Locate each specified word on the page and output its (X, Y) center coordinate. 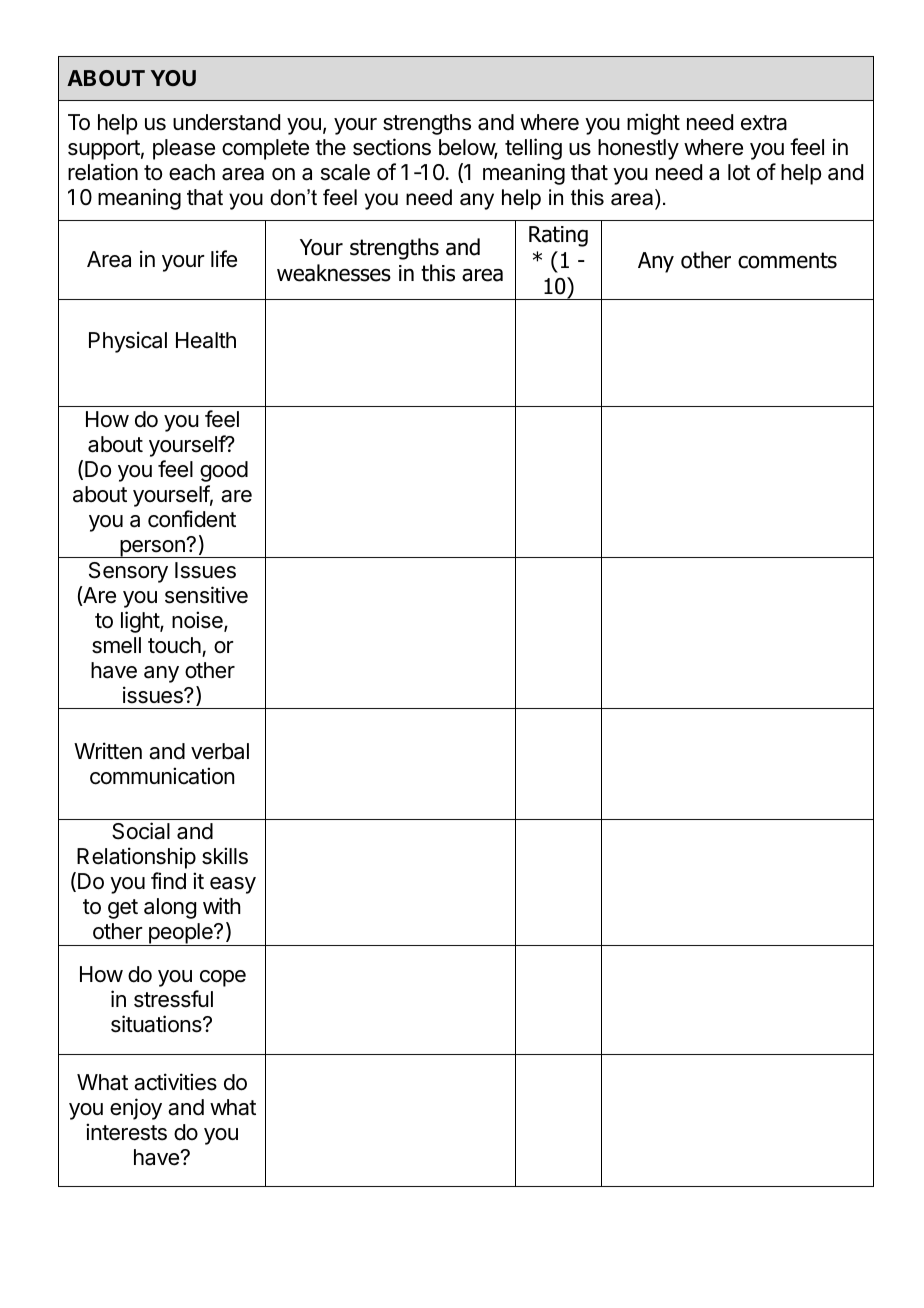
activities (175, 1082)
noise (198, 621)
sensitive (206, 595)
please (184, 149)
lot (739, 172)
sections (392, 147)
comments (787, 260)
